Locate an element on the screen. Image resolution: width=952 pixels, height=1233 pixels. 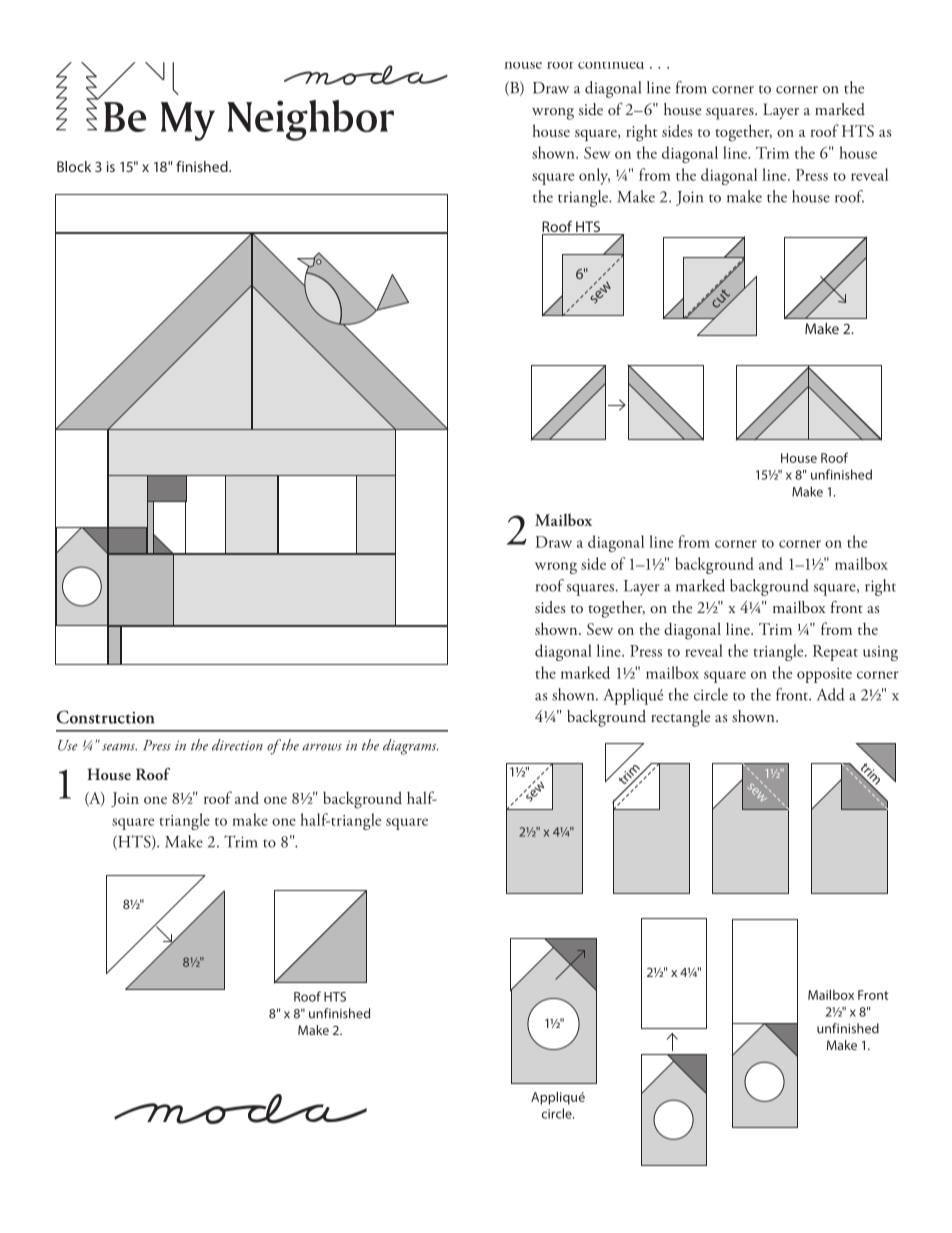
Add is located at coordinates (830, 694).
